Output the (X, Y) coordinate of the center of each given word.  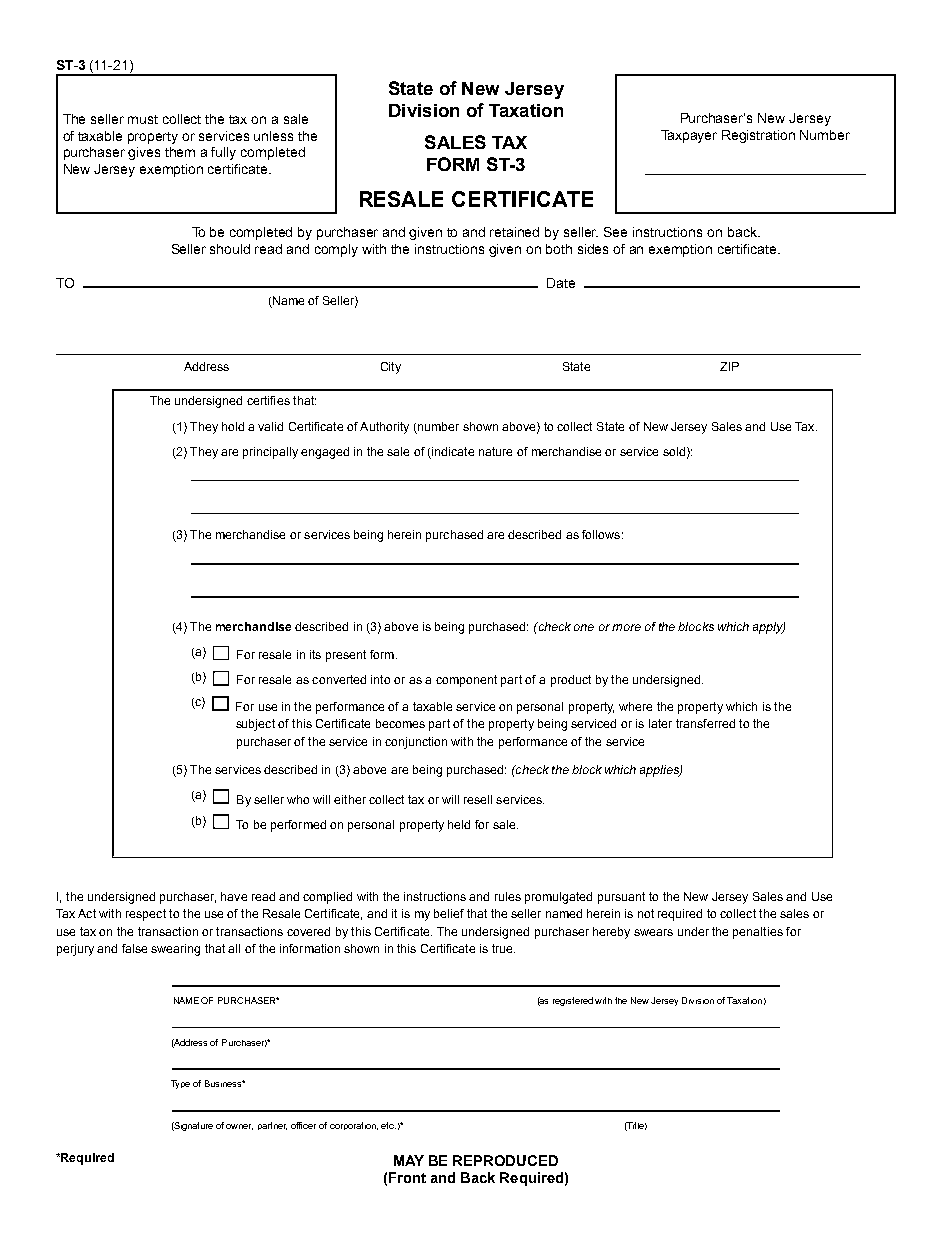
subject (255, 725)
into (380, 679)
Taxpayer (689, 136)
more (626, 627)
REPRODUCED (505, 1160)
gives (144, 153)
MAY (409, 1160)
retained (514, 232)
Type (180, 1084)
